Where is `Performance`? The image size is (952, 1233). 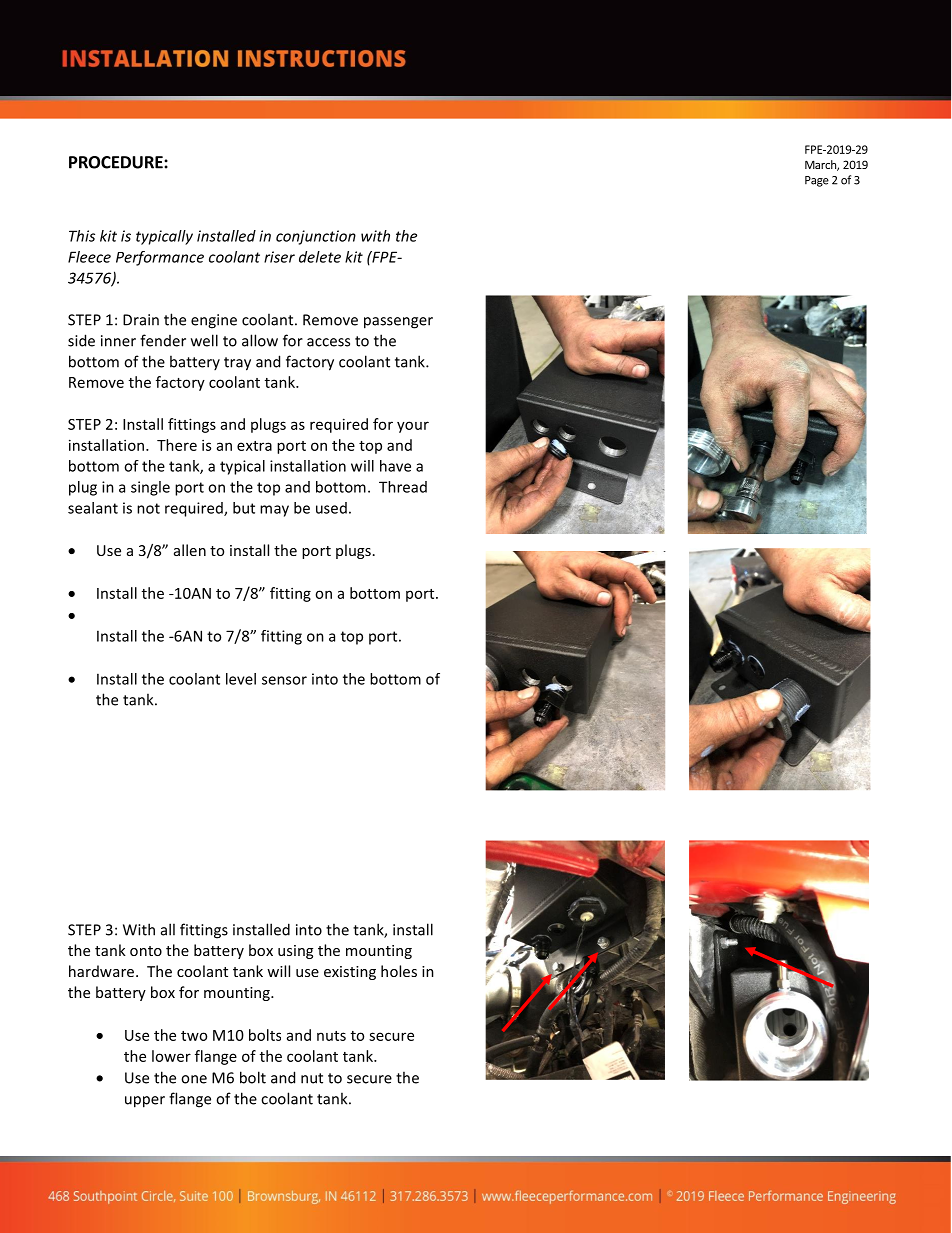
Performance is located at coordinates (160, 258).
